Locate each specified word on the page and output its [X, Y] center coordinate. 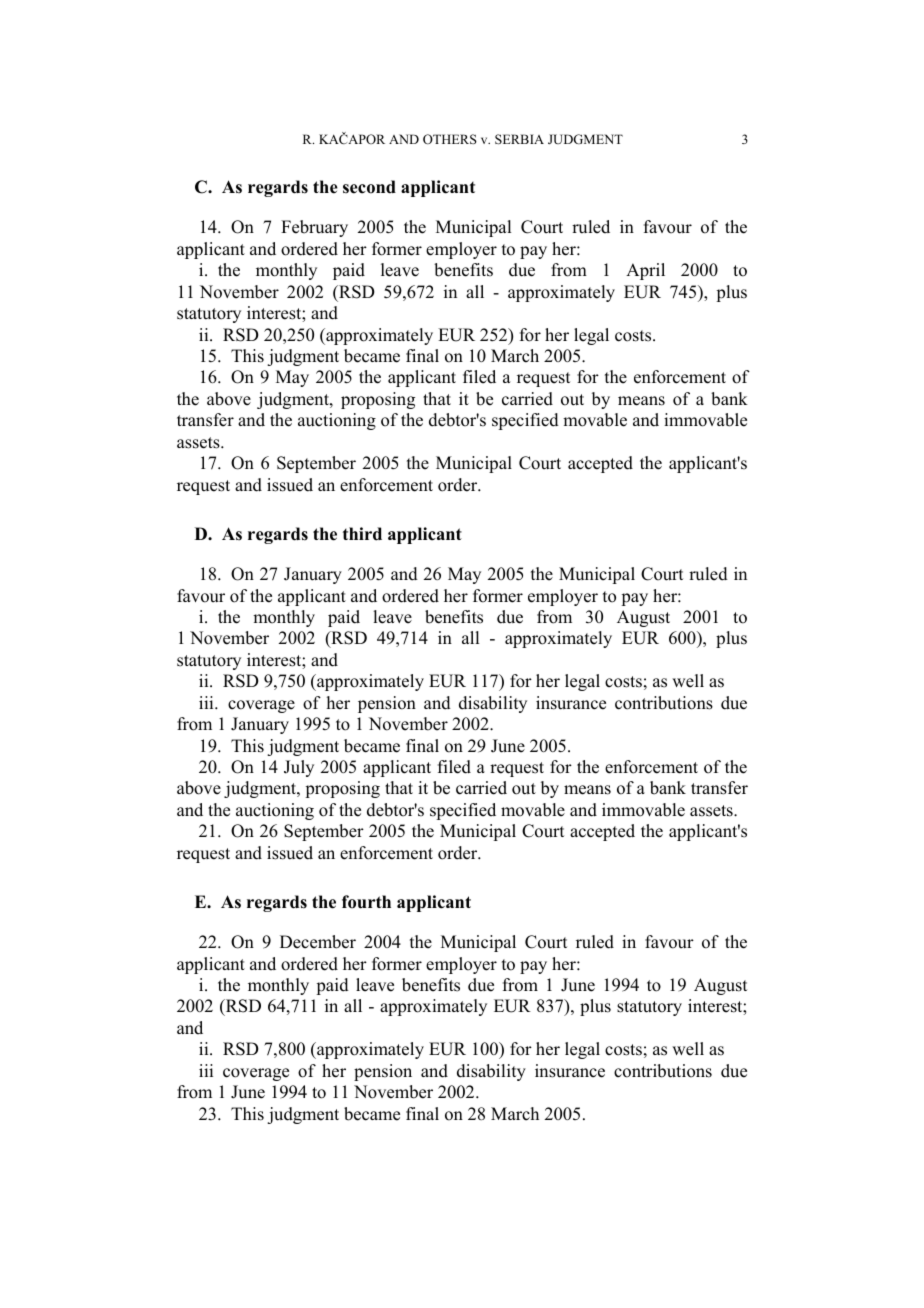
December [318, 942]
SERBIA [519, 139]
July [299, 768]
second [369, 187]
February [314, 228]
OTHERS [450, 139]
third [362, 534]
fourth [366, 902]
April [645, 271]
